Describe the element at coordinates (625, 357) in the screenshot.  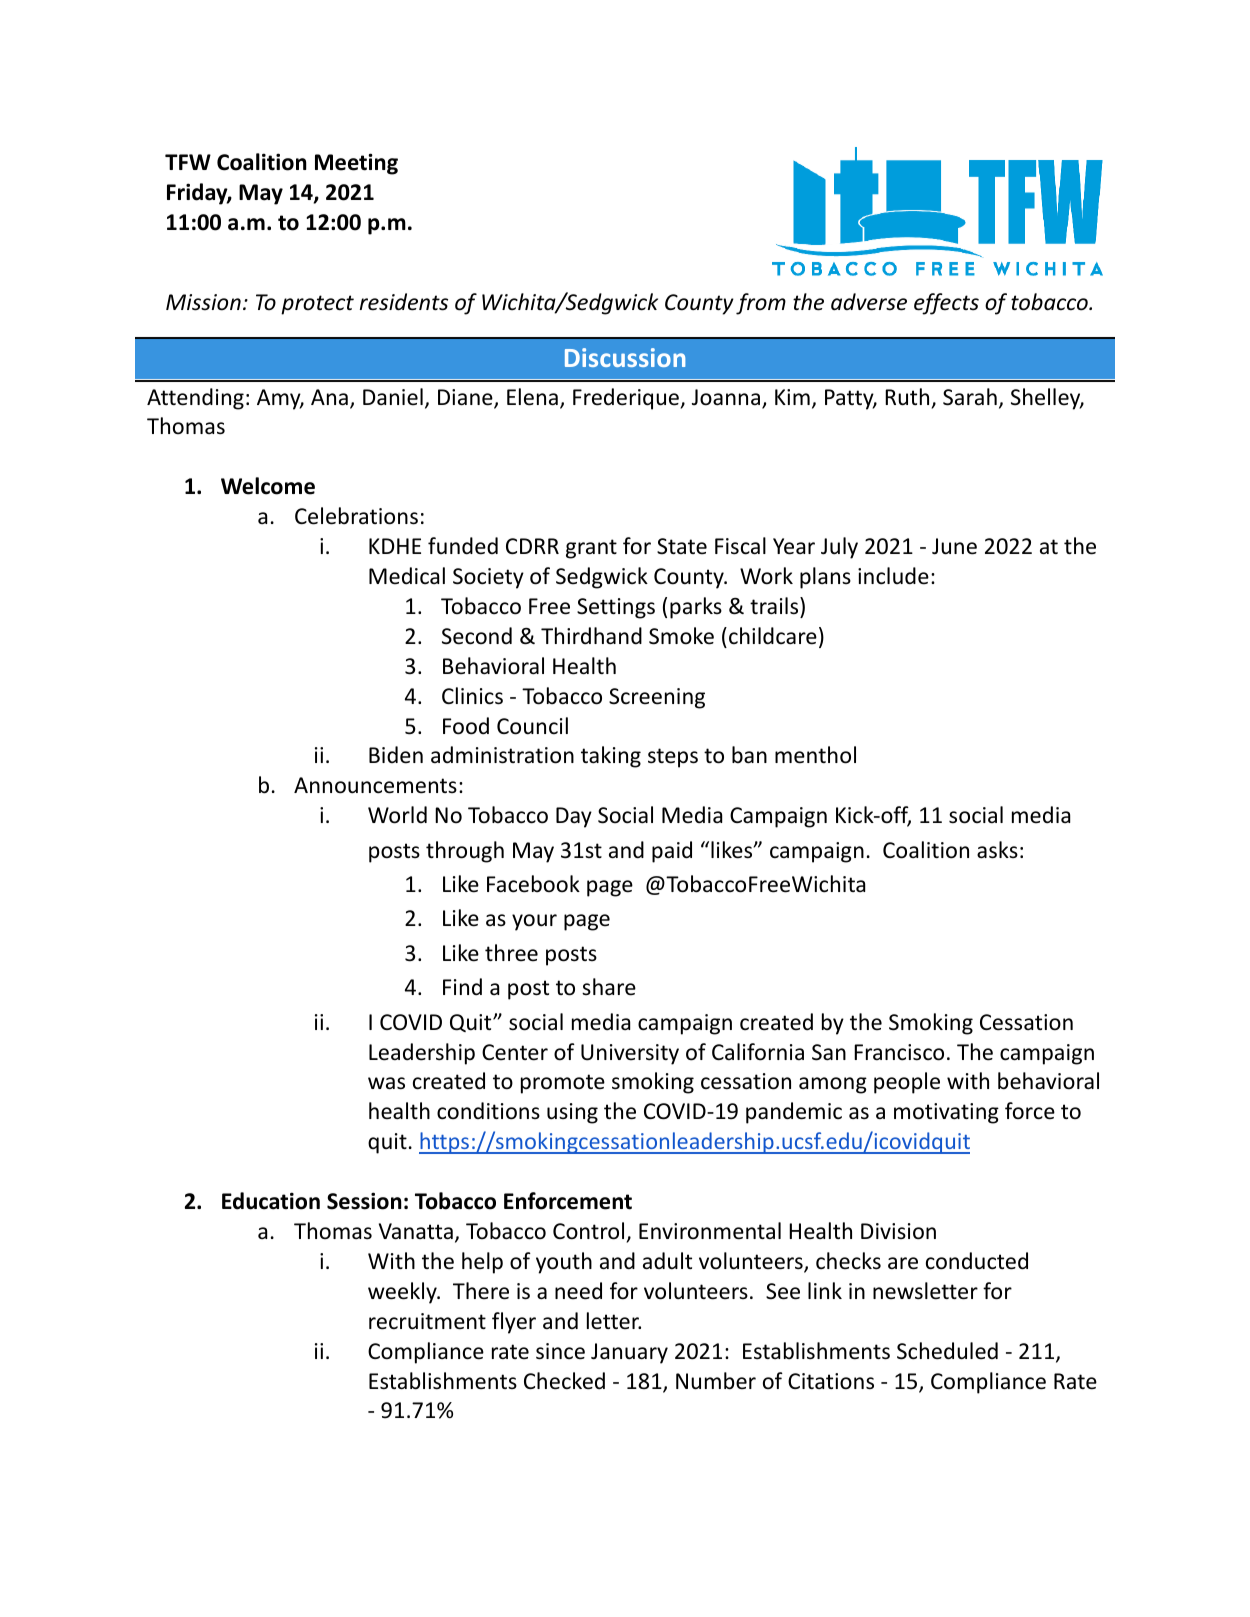
I see `Discussion` at that location.
